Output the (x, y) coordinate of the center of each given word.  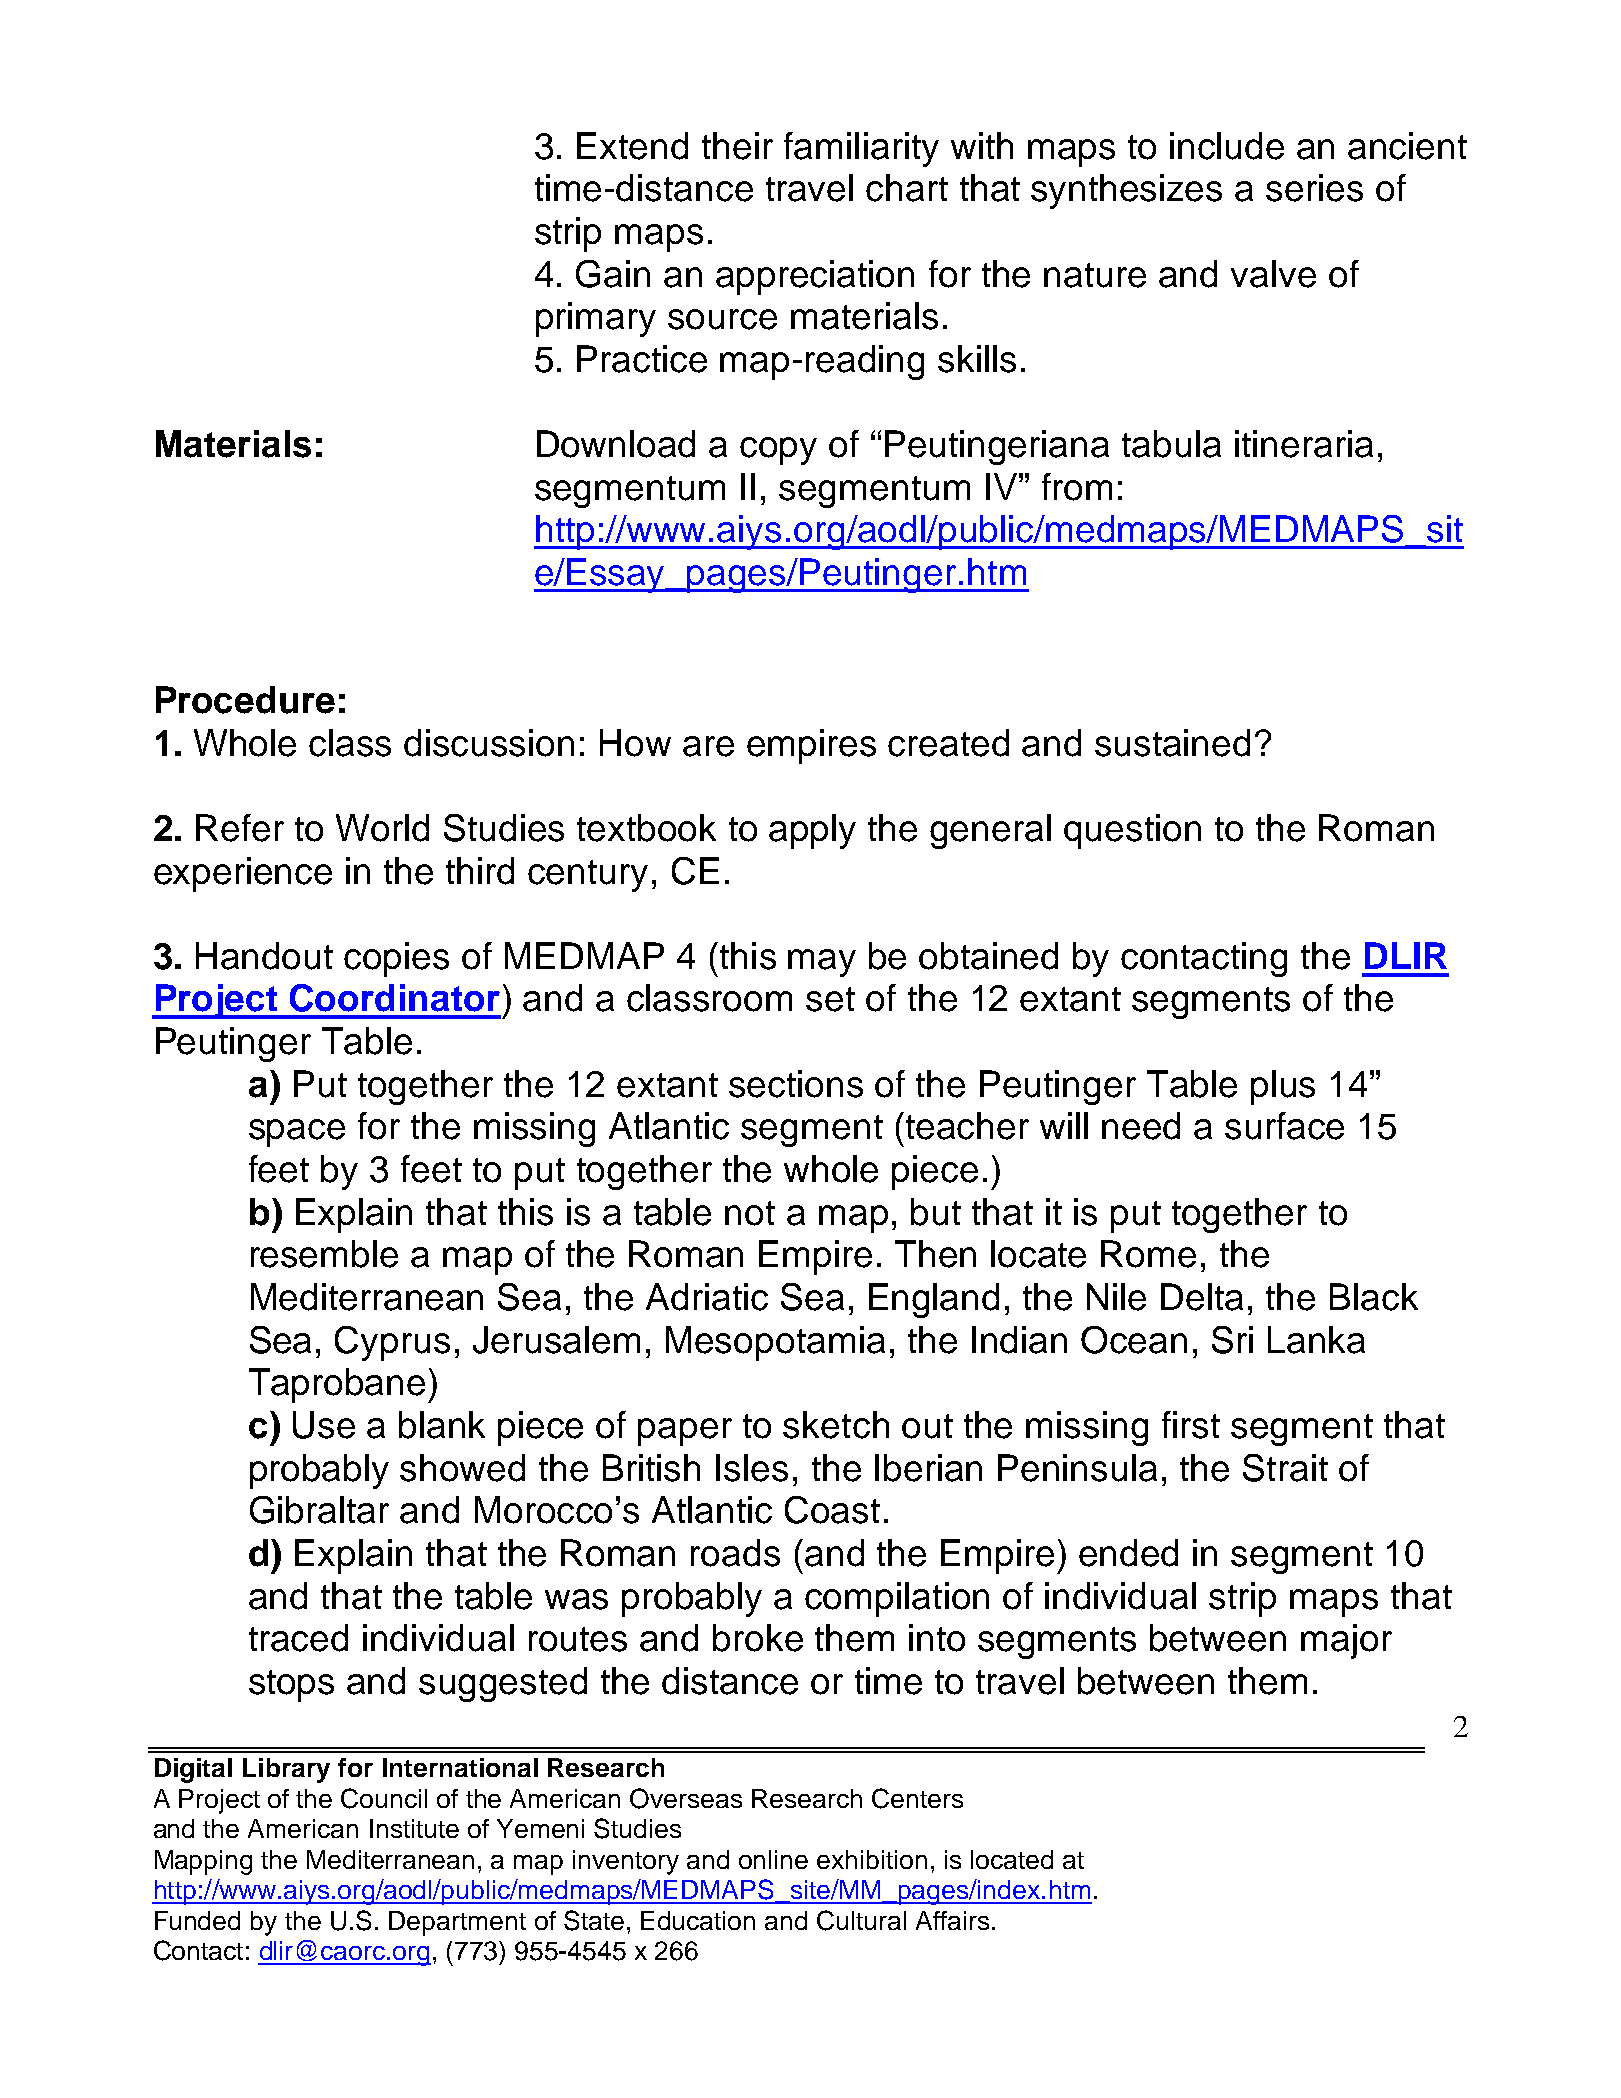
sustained (1172, 743)
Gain (613, 274)
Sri (1232, 1340)
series (1314, 188)
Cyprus (392, 1343)
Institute (414, 1828)
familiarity (861, 149)
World (382, 828)
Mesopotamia (775, 1343)
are (708, 746)
